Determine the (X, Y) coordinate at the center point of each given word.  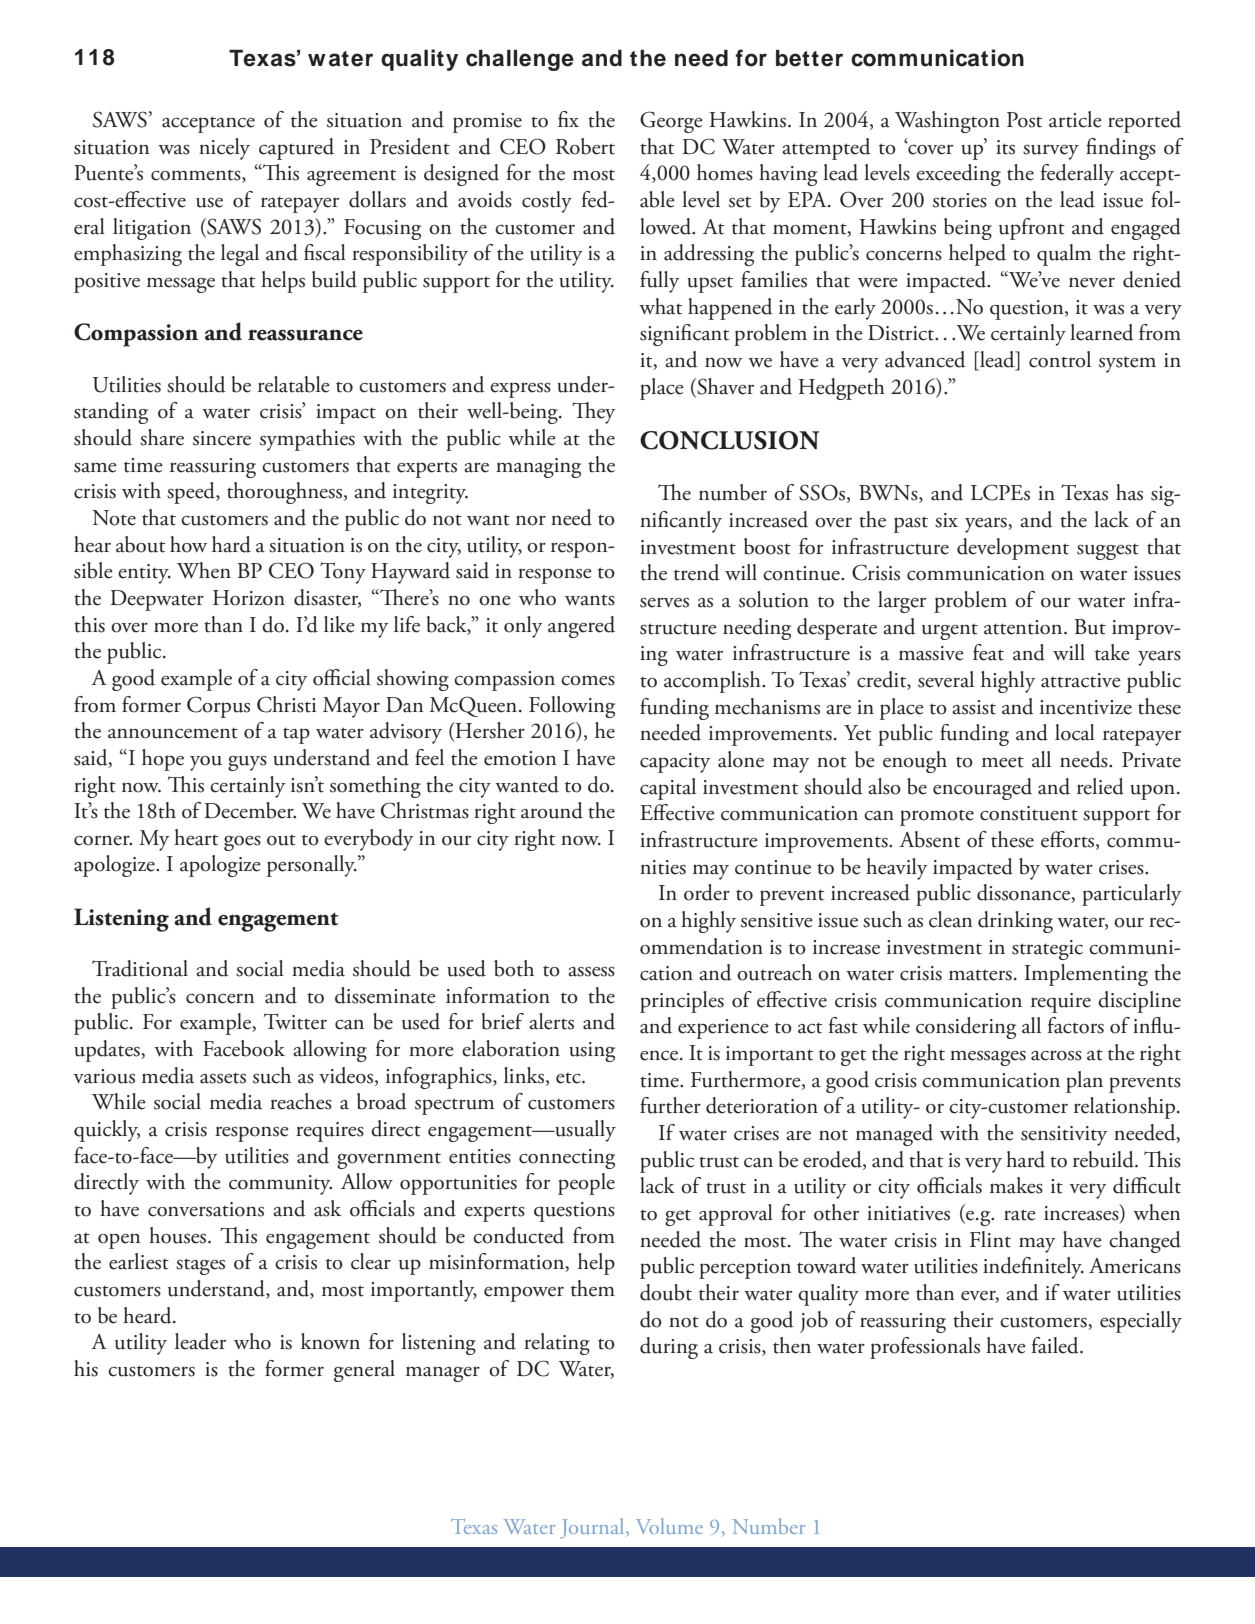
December (250, 810)
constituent (1029, 813)
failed (1056, 1345)
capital (668, 789)
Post (1024, 120)
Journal (593, 1528)
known (330, 1341)
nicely (224, 149)
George (671, 122)
